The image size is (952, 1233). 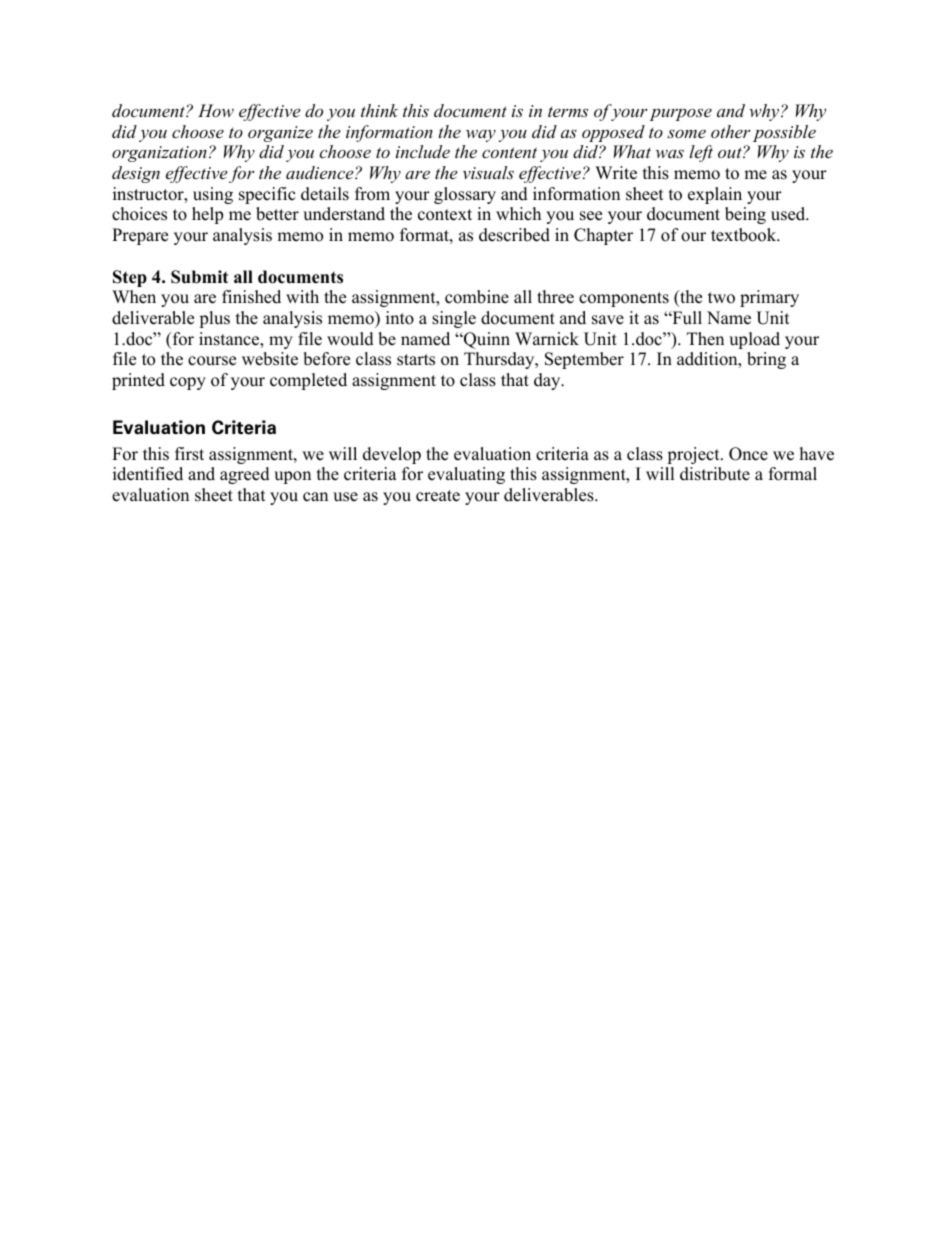 What do you see at coordinates (721, 298) in the screenshot?
I see `two` at bounding box center [721, 298].
